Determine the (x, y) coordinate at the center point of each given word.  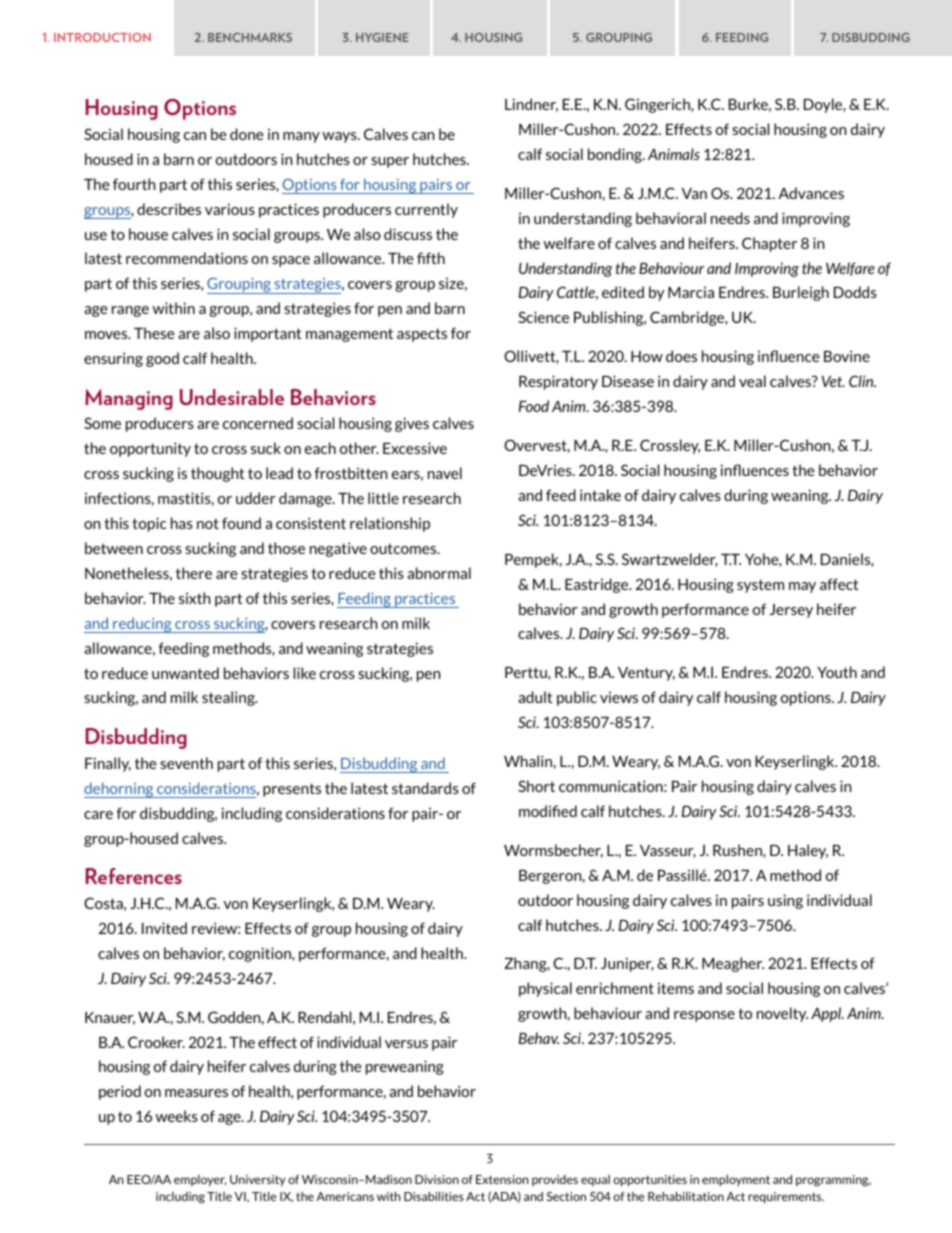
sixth (194, 598)
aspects (422, 335)
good (162, 359)
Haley (808, 851)
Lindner (531, 105)
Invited (164, 928)
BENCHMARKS (250, 37)
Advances (811, 193)
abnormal (439, 573)
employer (200, 1180)
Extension (502, 1179)
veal (752, 381)
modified (548, 811)
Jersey (791, 611)
